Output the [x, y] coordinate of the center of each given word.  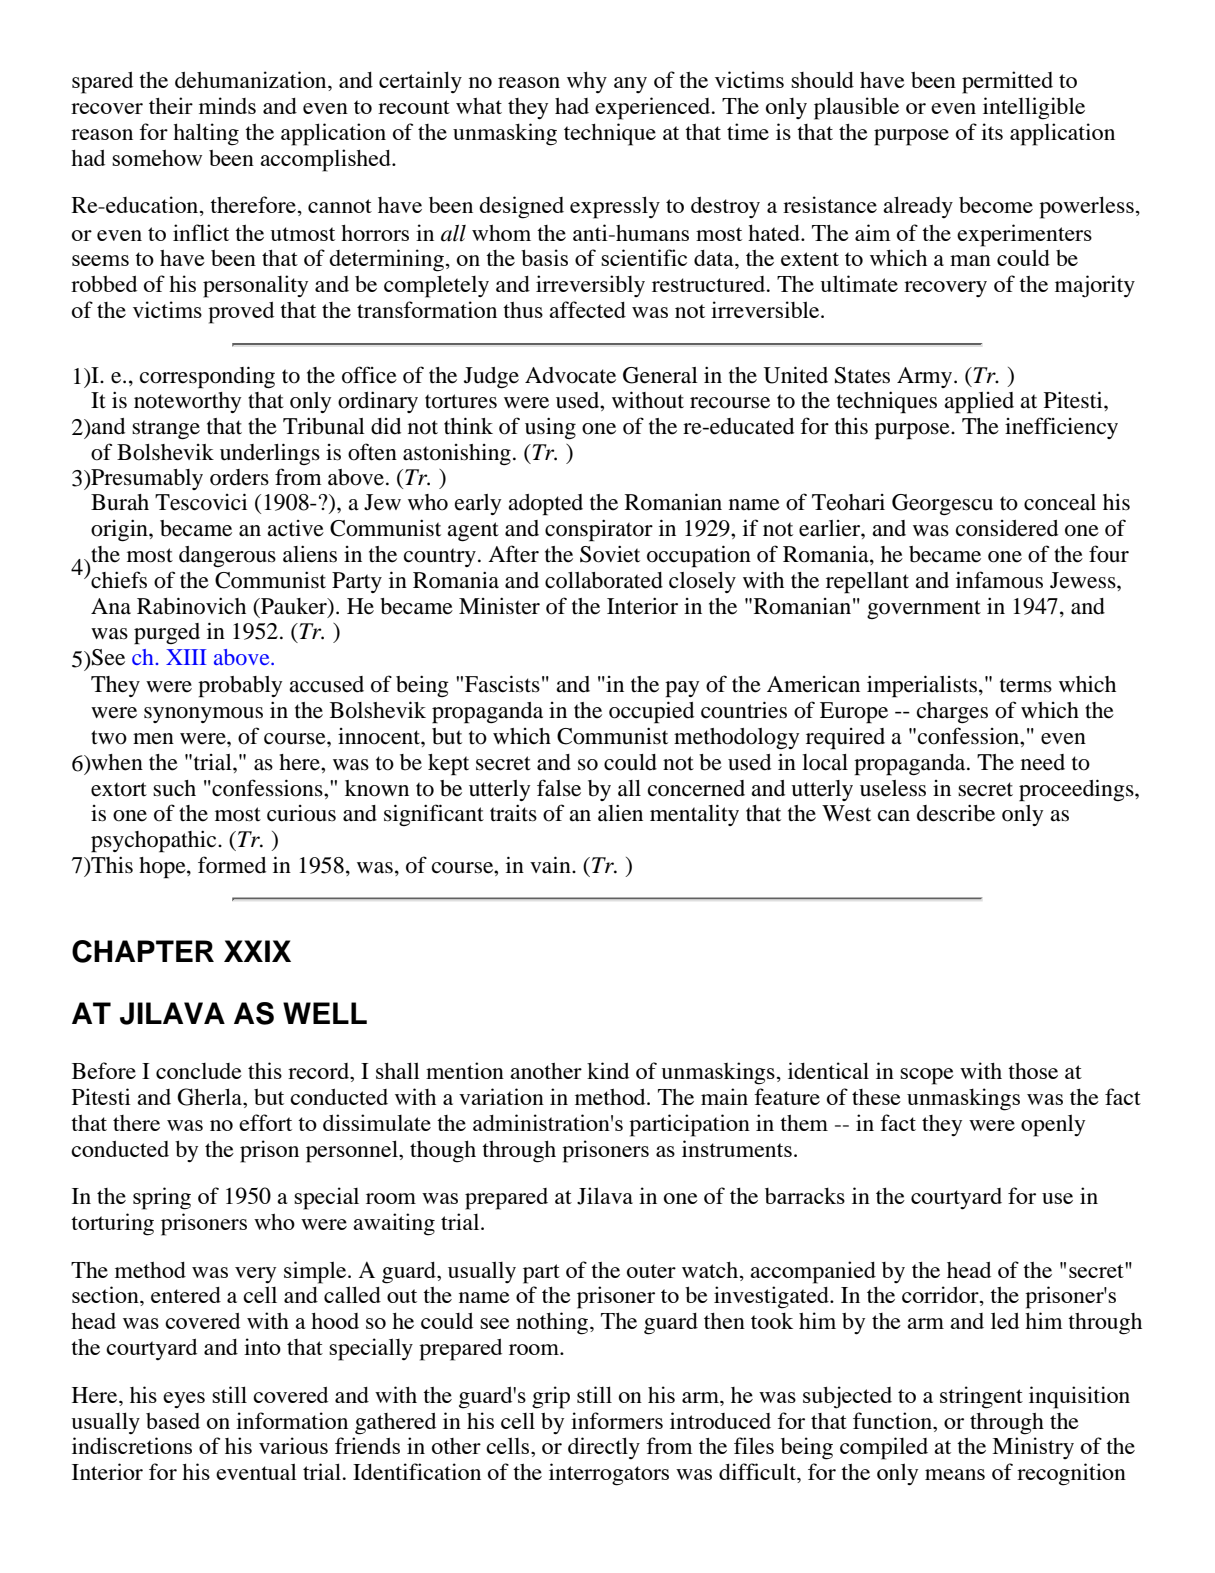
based [173, 1421]
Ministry [1033, 1448]
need [1043, 762]
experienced [654, 108]
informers [617, 1420]
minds [227, 105]
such [174, 788]
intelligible [1034, 108]
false [559, 788]
